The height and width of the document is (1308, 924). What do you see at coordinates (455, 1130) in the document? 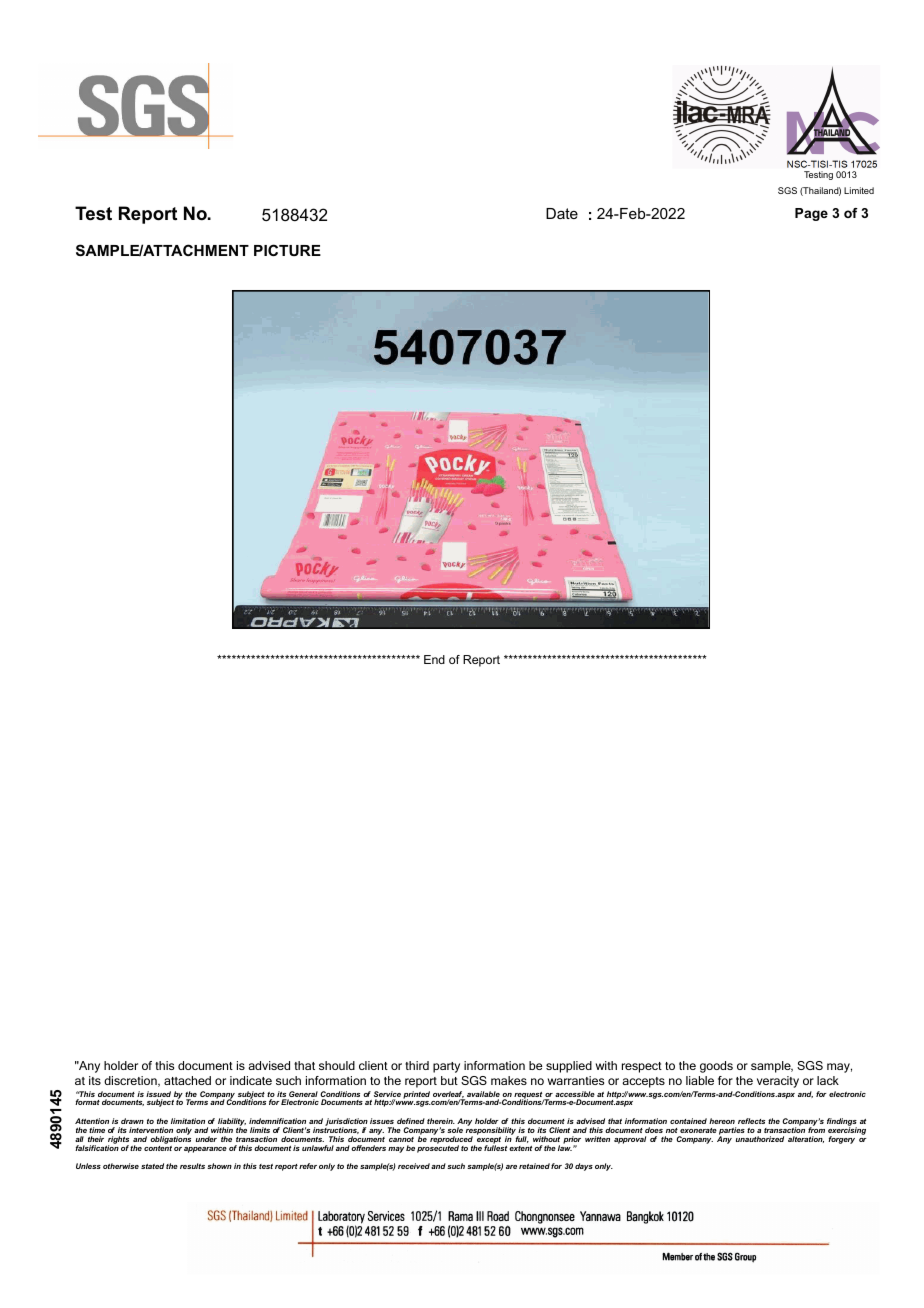
I see `sole` at bounding box center [455, 1130].
